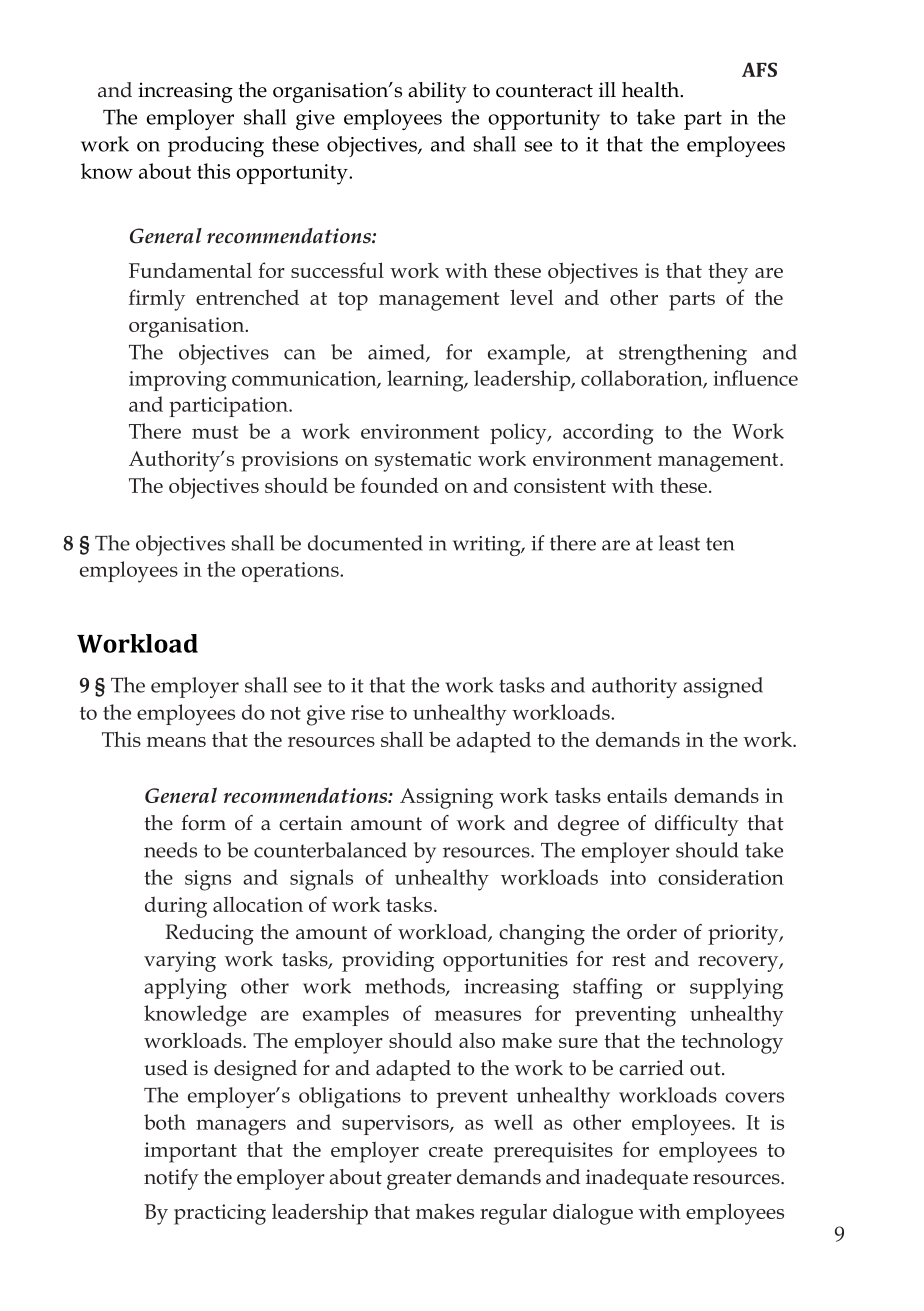 This document has height=1311, width=924. Describe the element at coordinates (291, 572) in the document. I see `operations` at that location.
